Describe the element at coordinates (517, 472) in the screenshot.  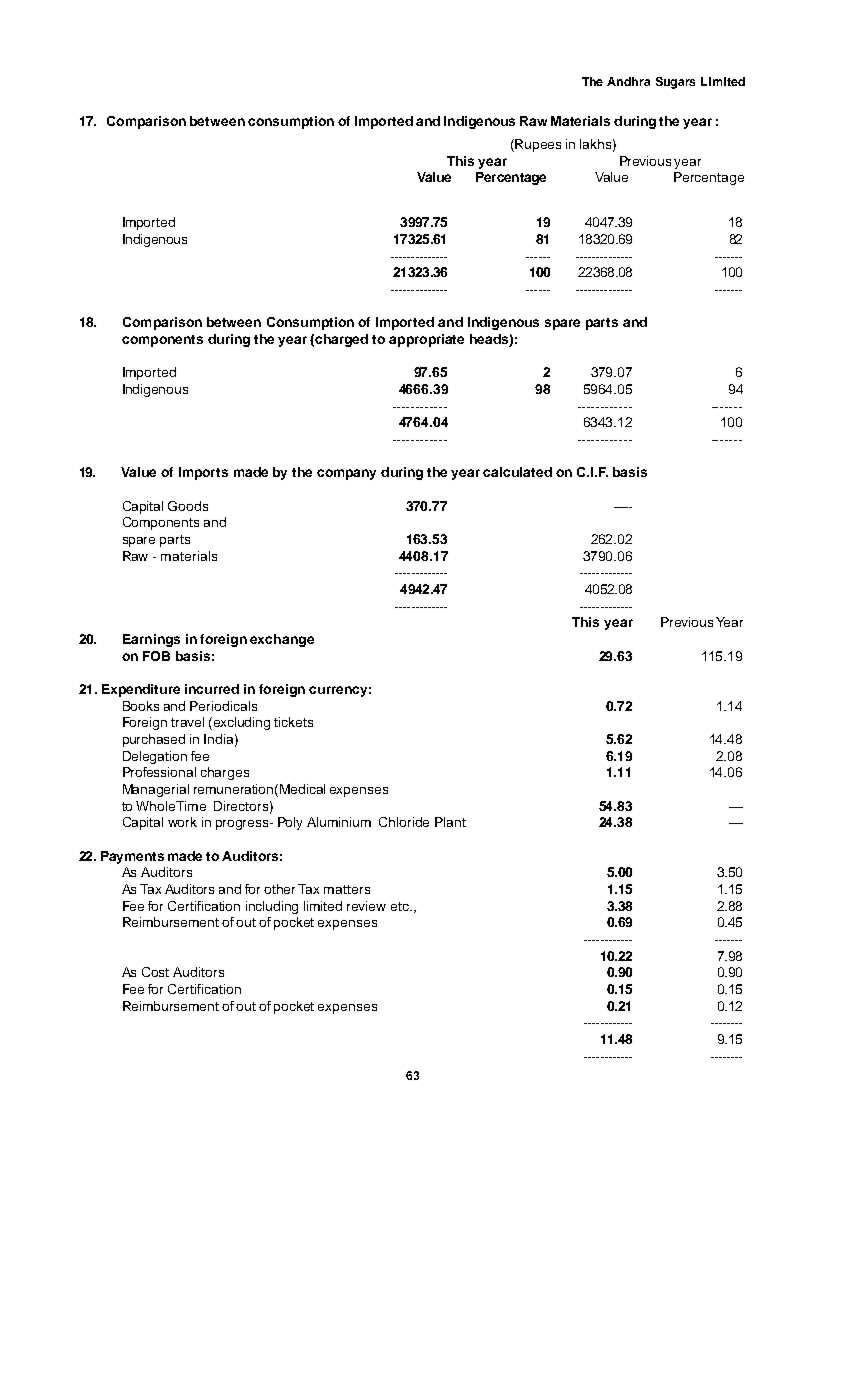
I see `calculated` at that location.
